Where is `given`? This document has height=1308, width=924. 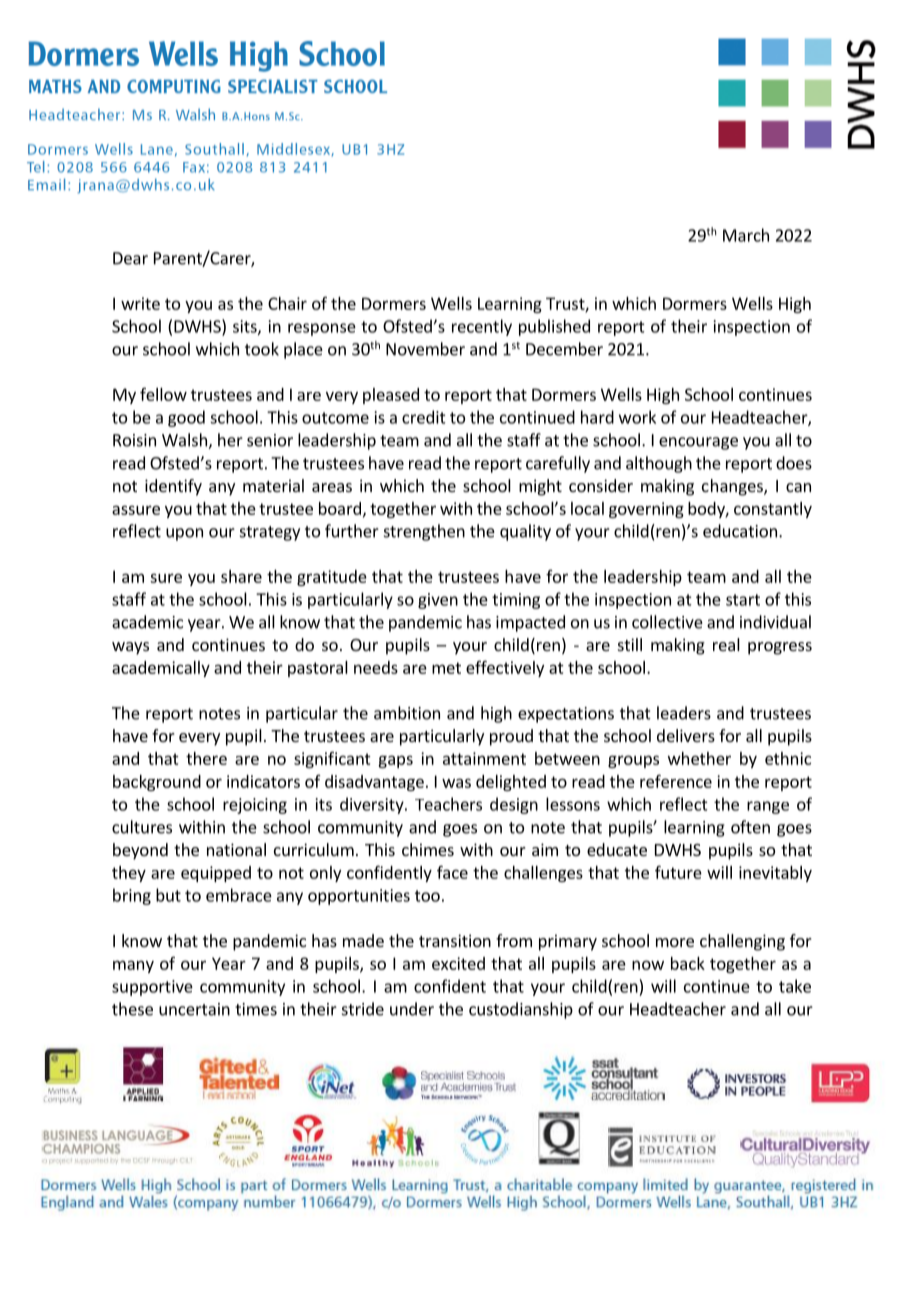
given is located at coordinates (438, 601).
